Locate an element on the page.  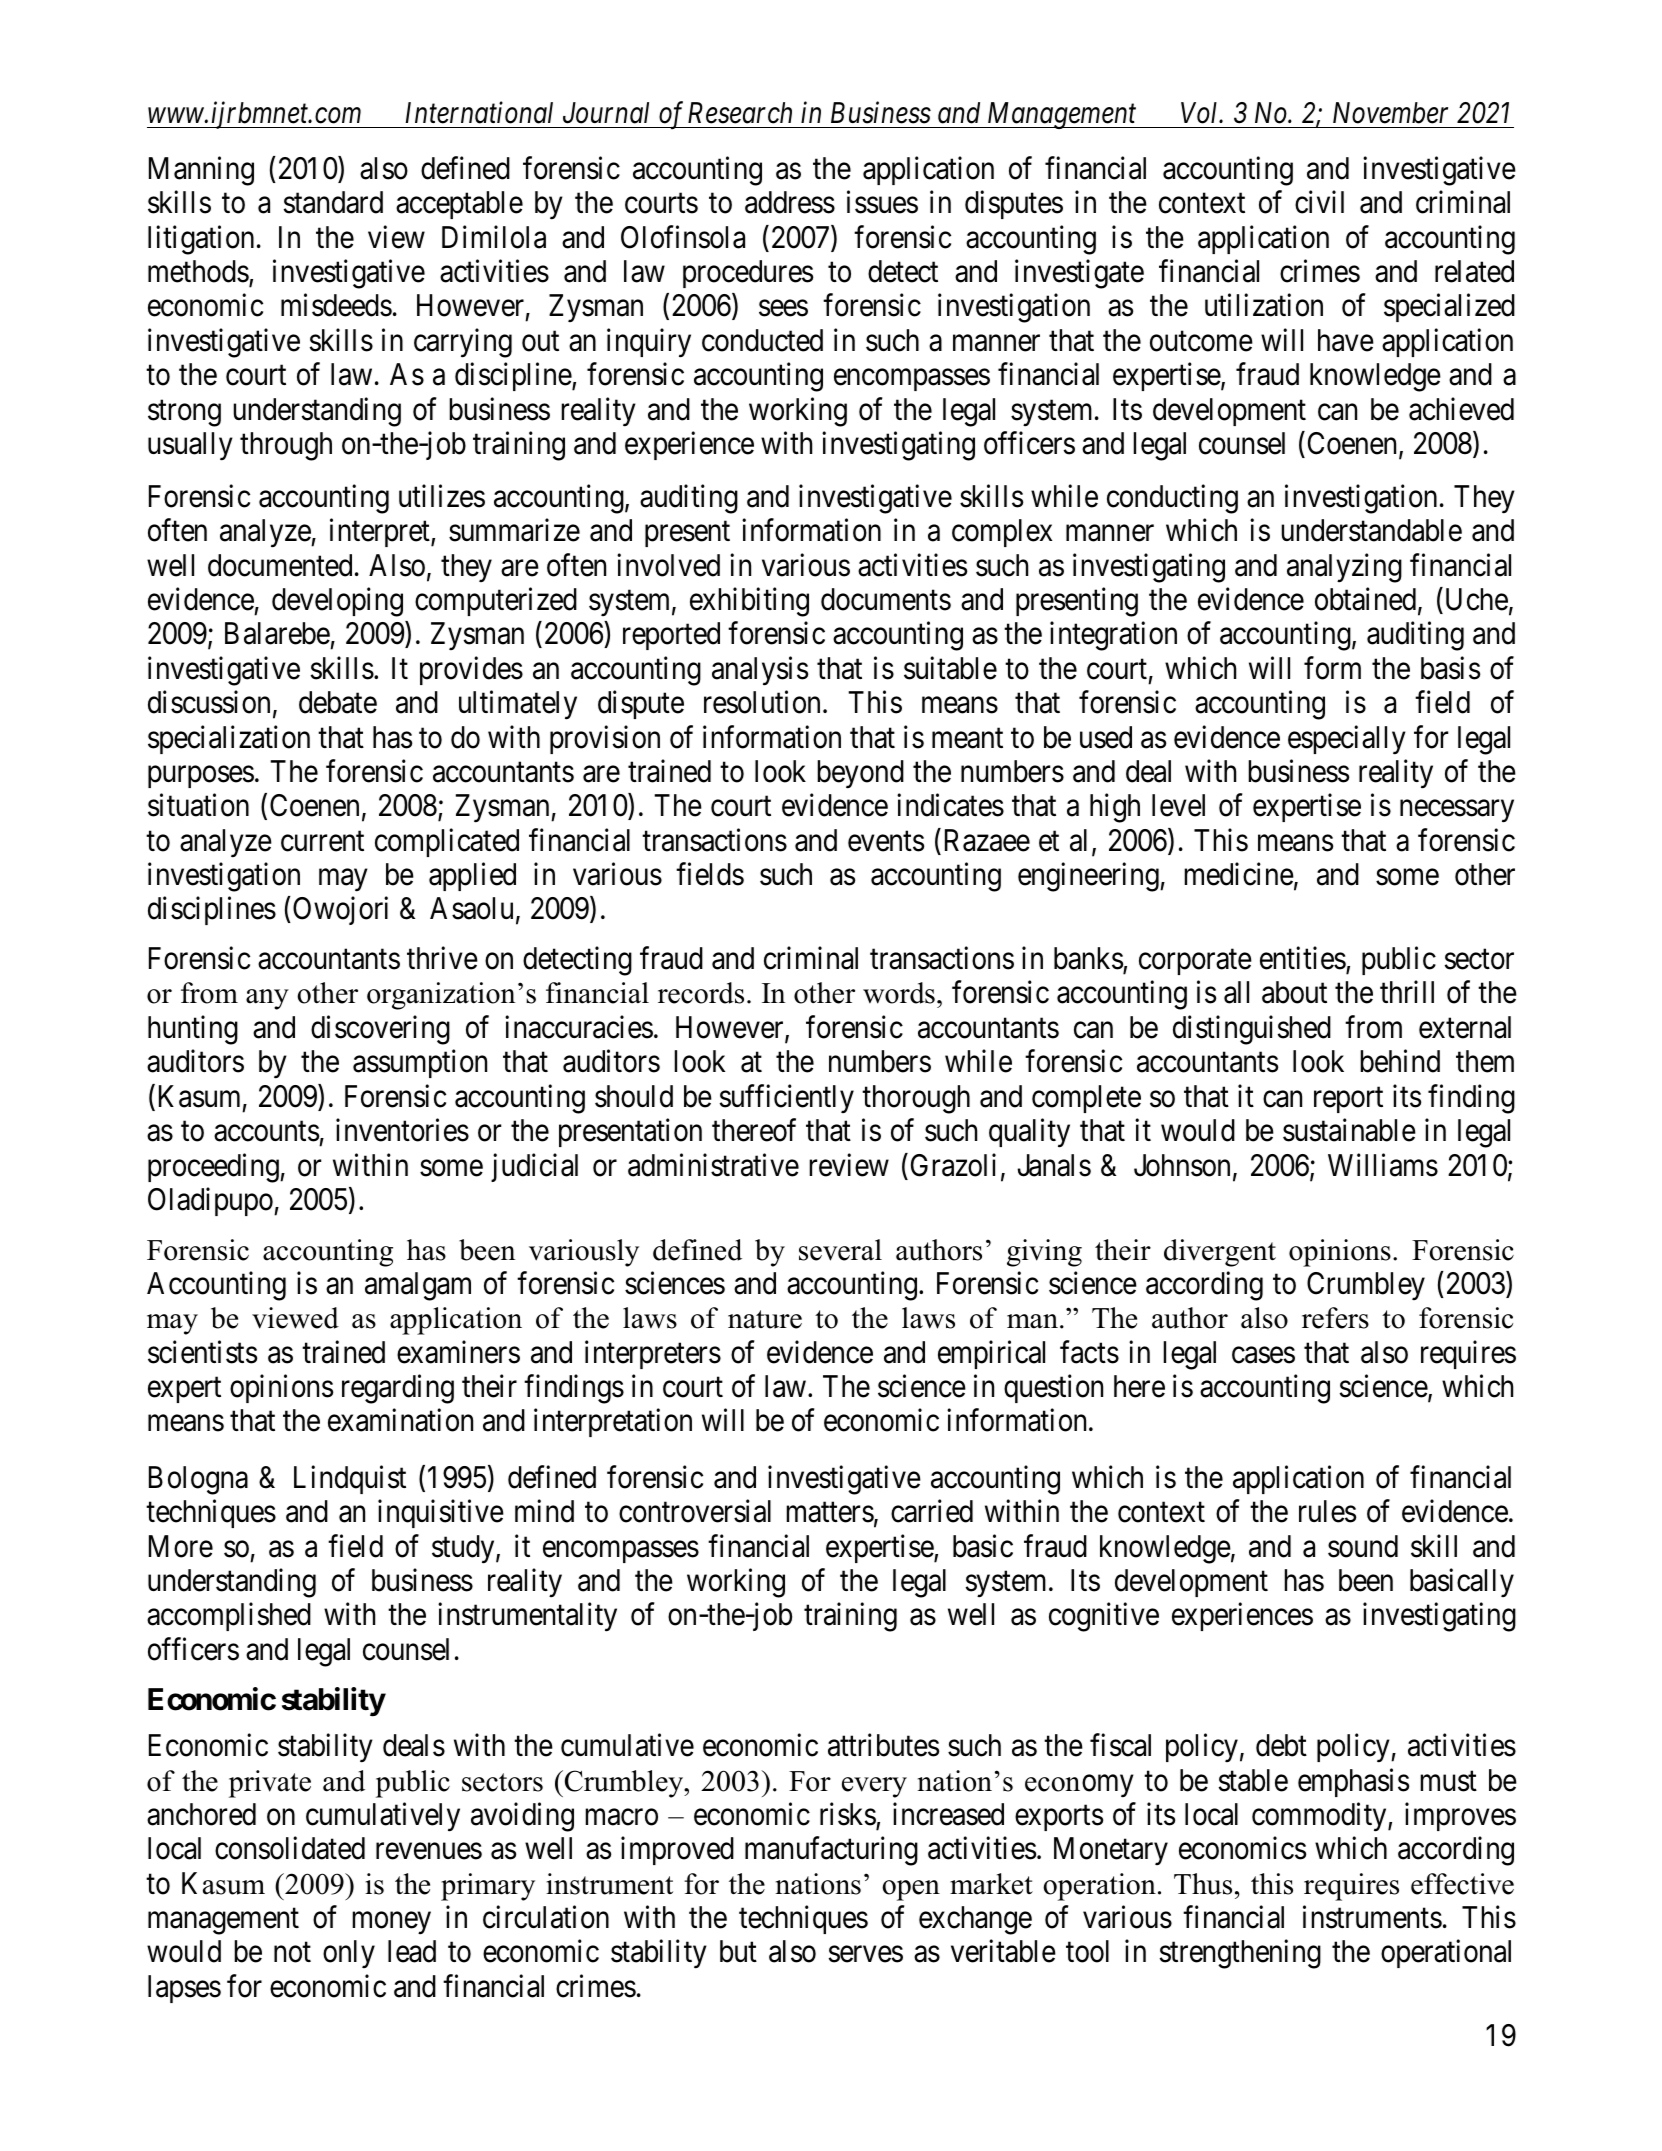
address is located at coordinates (790, 202).
